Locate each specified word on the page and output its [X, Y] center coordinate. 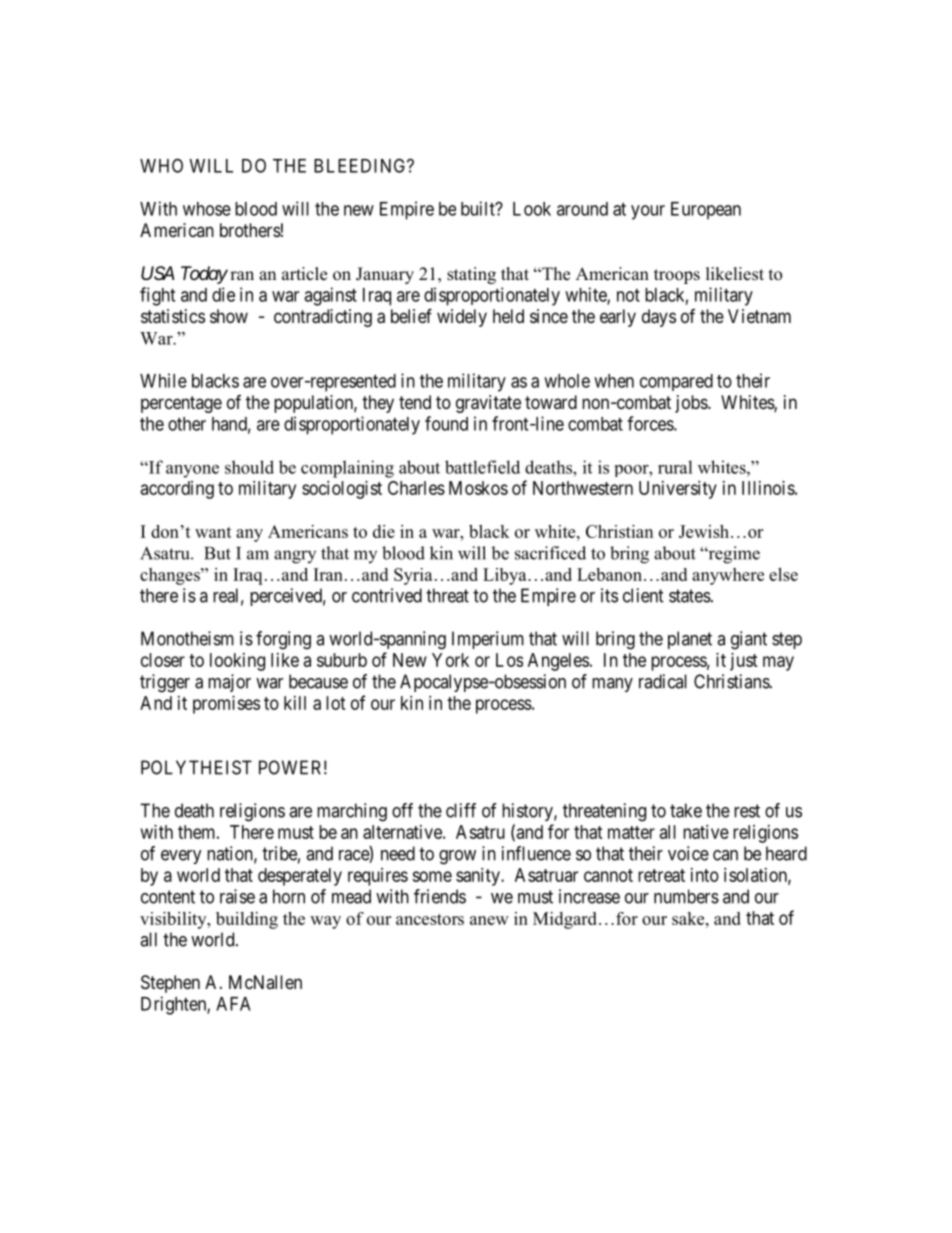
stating [471, 275]
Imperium [488, 640]
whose [207, 209]
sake [689, 918]
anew [489, 920]
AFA [233, 1004]
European [706, 211]
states [690, 596]
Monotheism [187, 638]
